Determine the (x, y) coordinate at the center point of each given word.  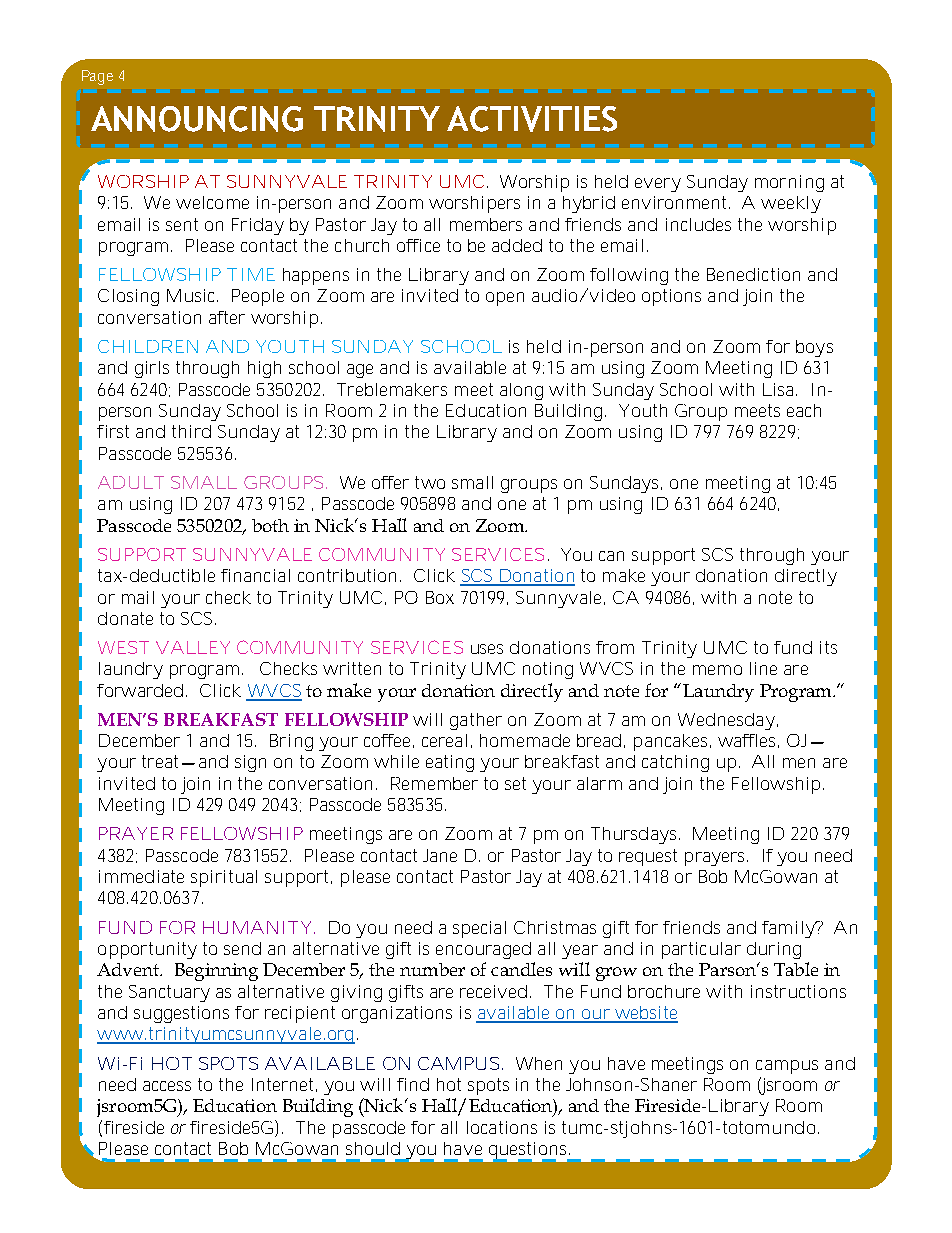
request (648, 857)
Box (440, 597)
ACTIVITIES (532, 119)
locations (502, 1127)
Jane (440, 855)
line (763, 668)
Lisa (780, 389)
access (167, 1086)
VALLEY (193, 647)
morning (789, 183)
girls (152, 369)
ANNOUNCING (197, 119)
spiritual (224, 878)
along (521, 391)
